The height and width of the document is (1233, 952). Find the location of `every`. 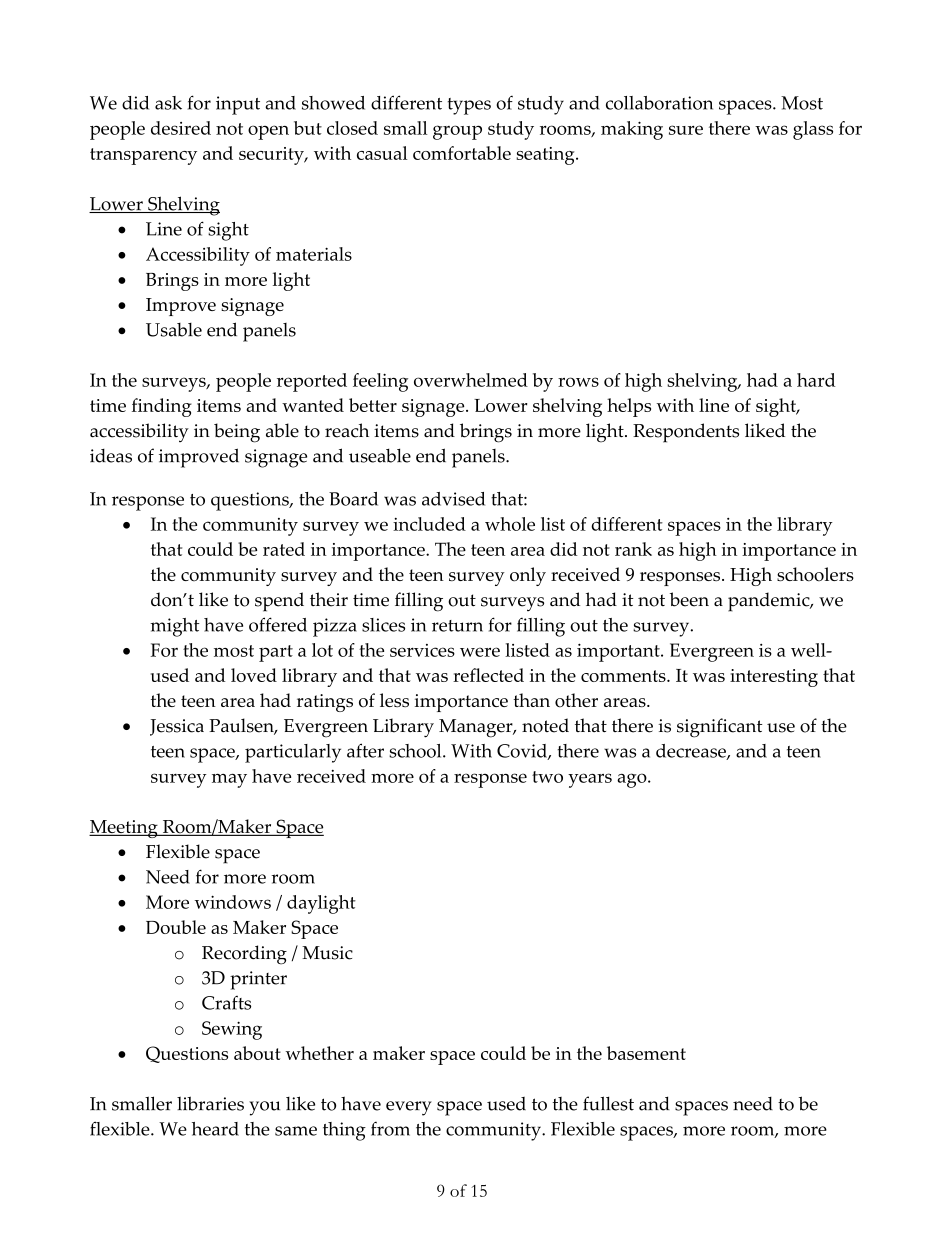

every is located at coordinates (409, 1108).
